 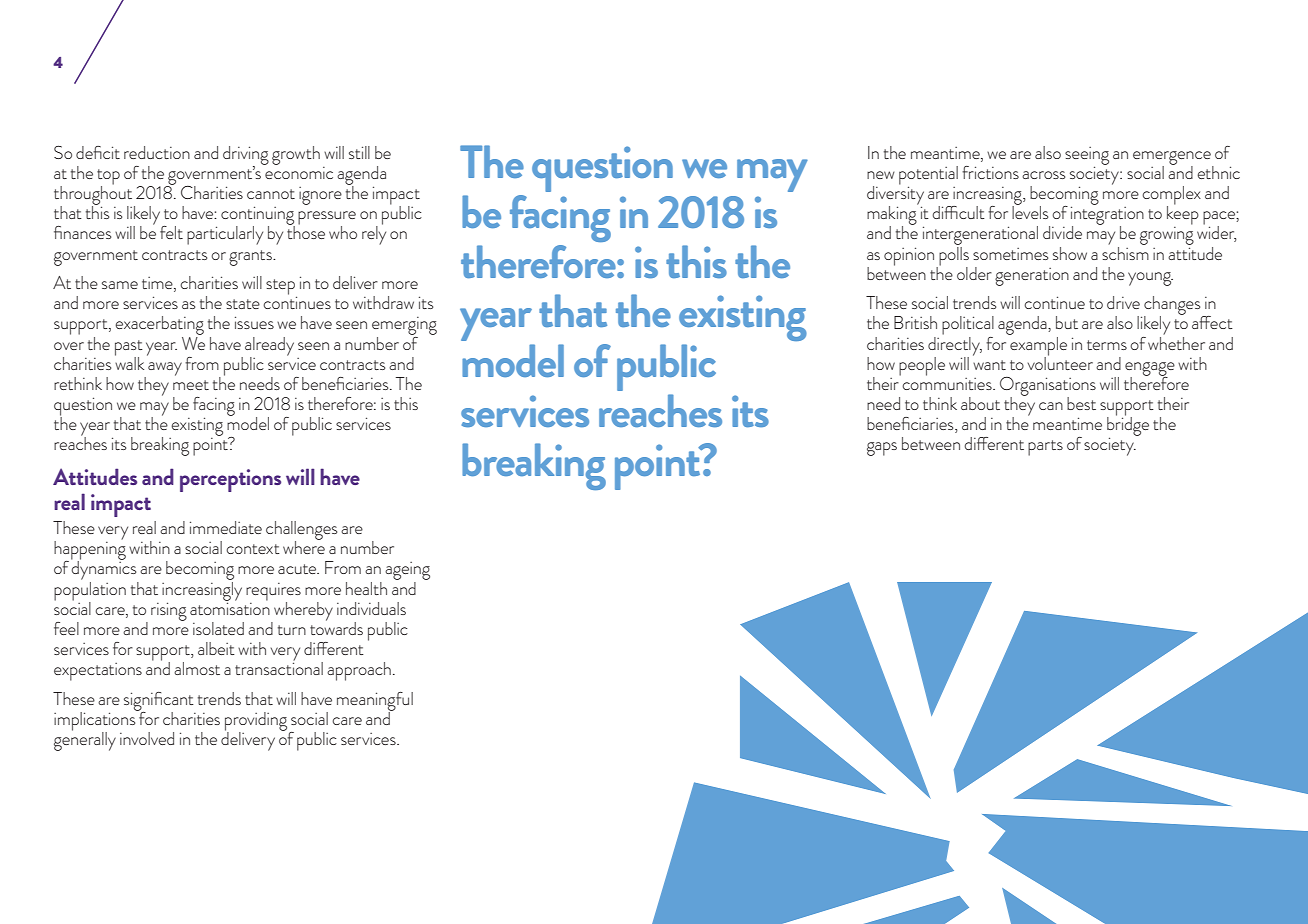 What do you see at coordinates (246, 156) in the screenshot?
I see `driving` at bounding box center [246, 156].
